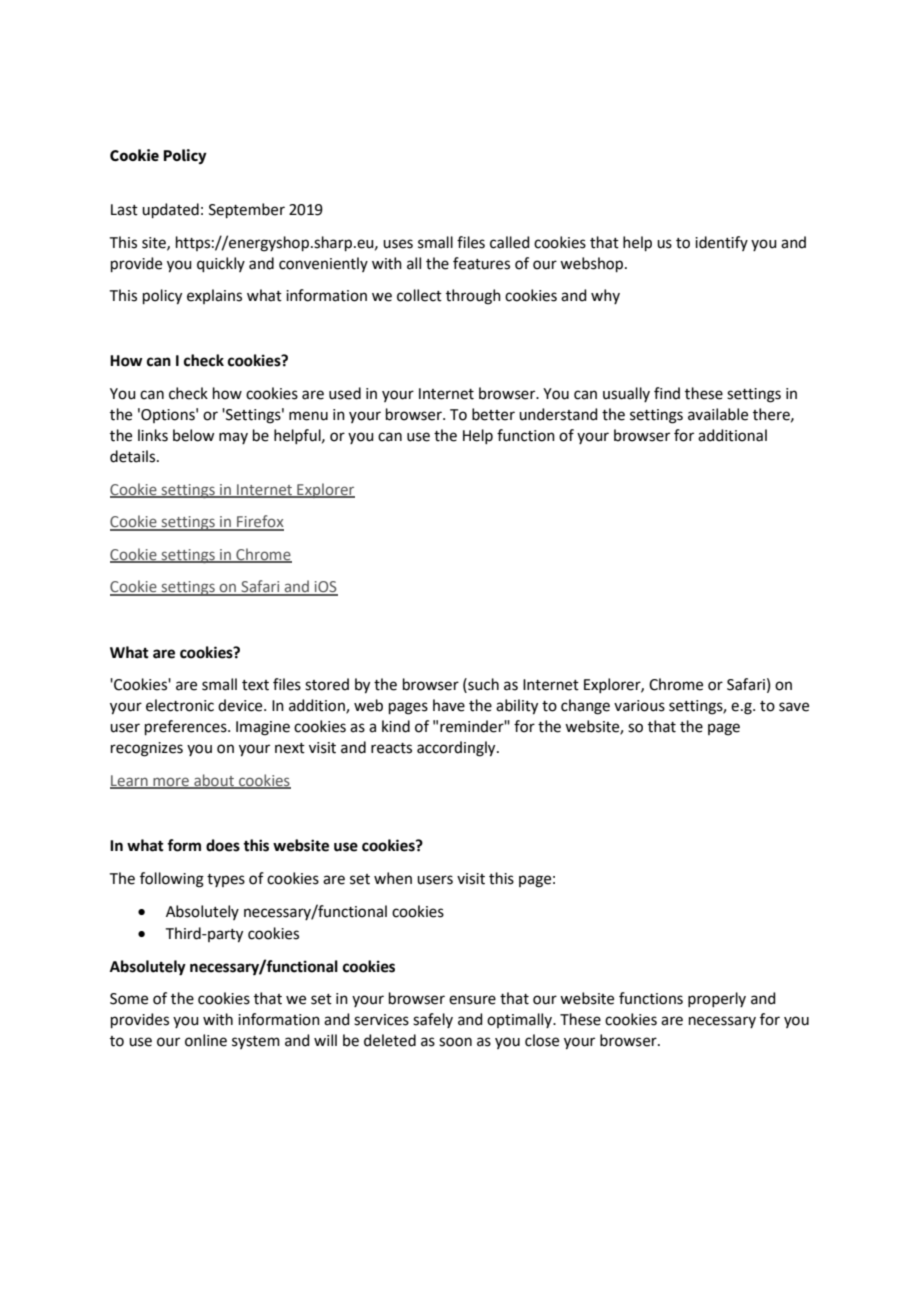  What do you see at coordinates (449, 705) in the page?
I see `have` at bounding box center [449, 705].
